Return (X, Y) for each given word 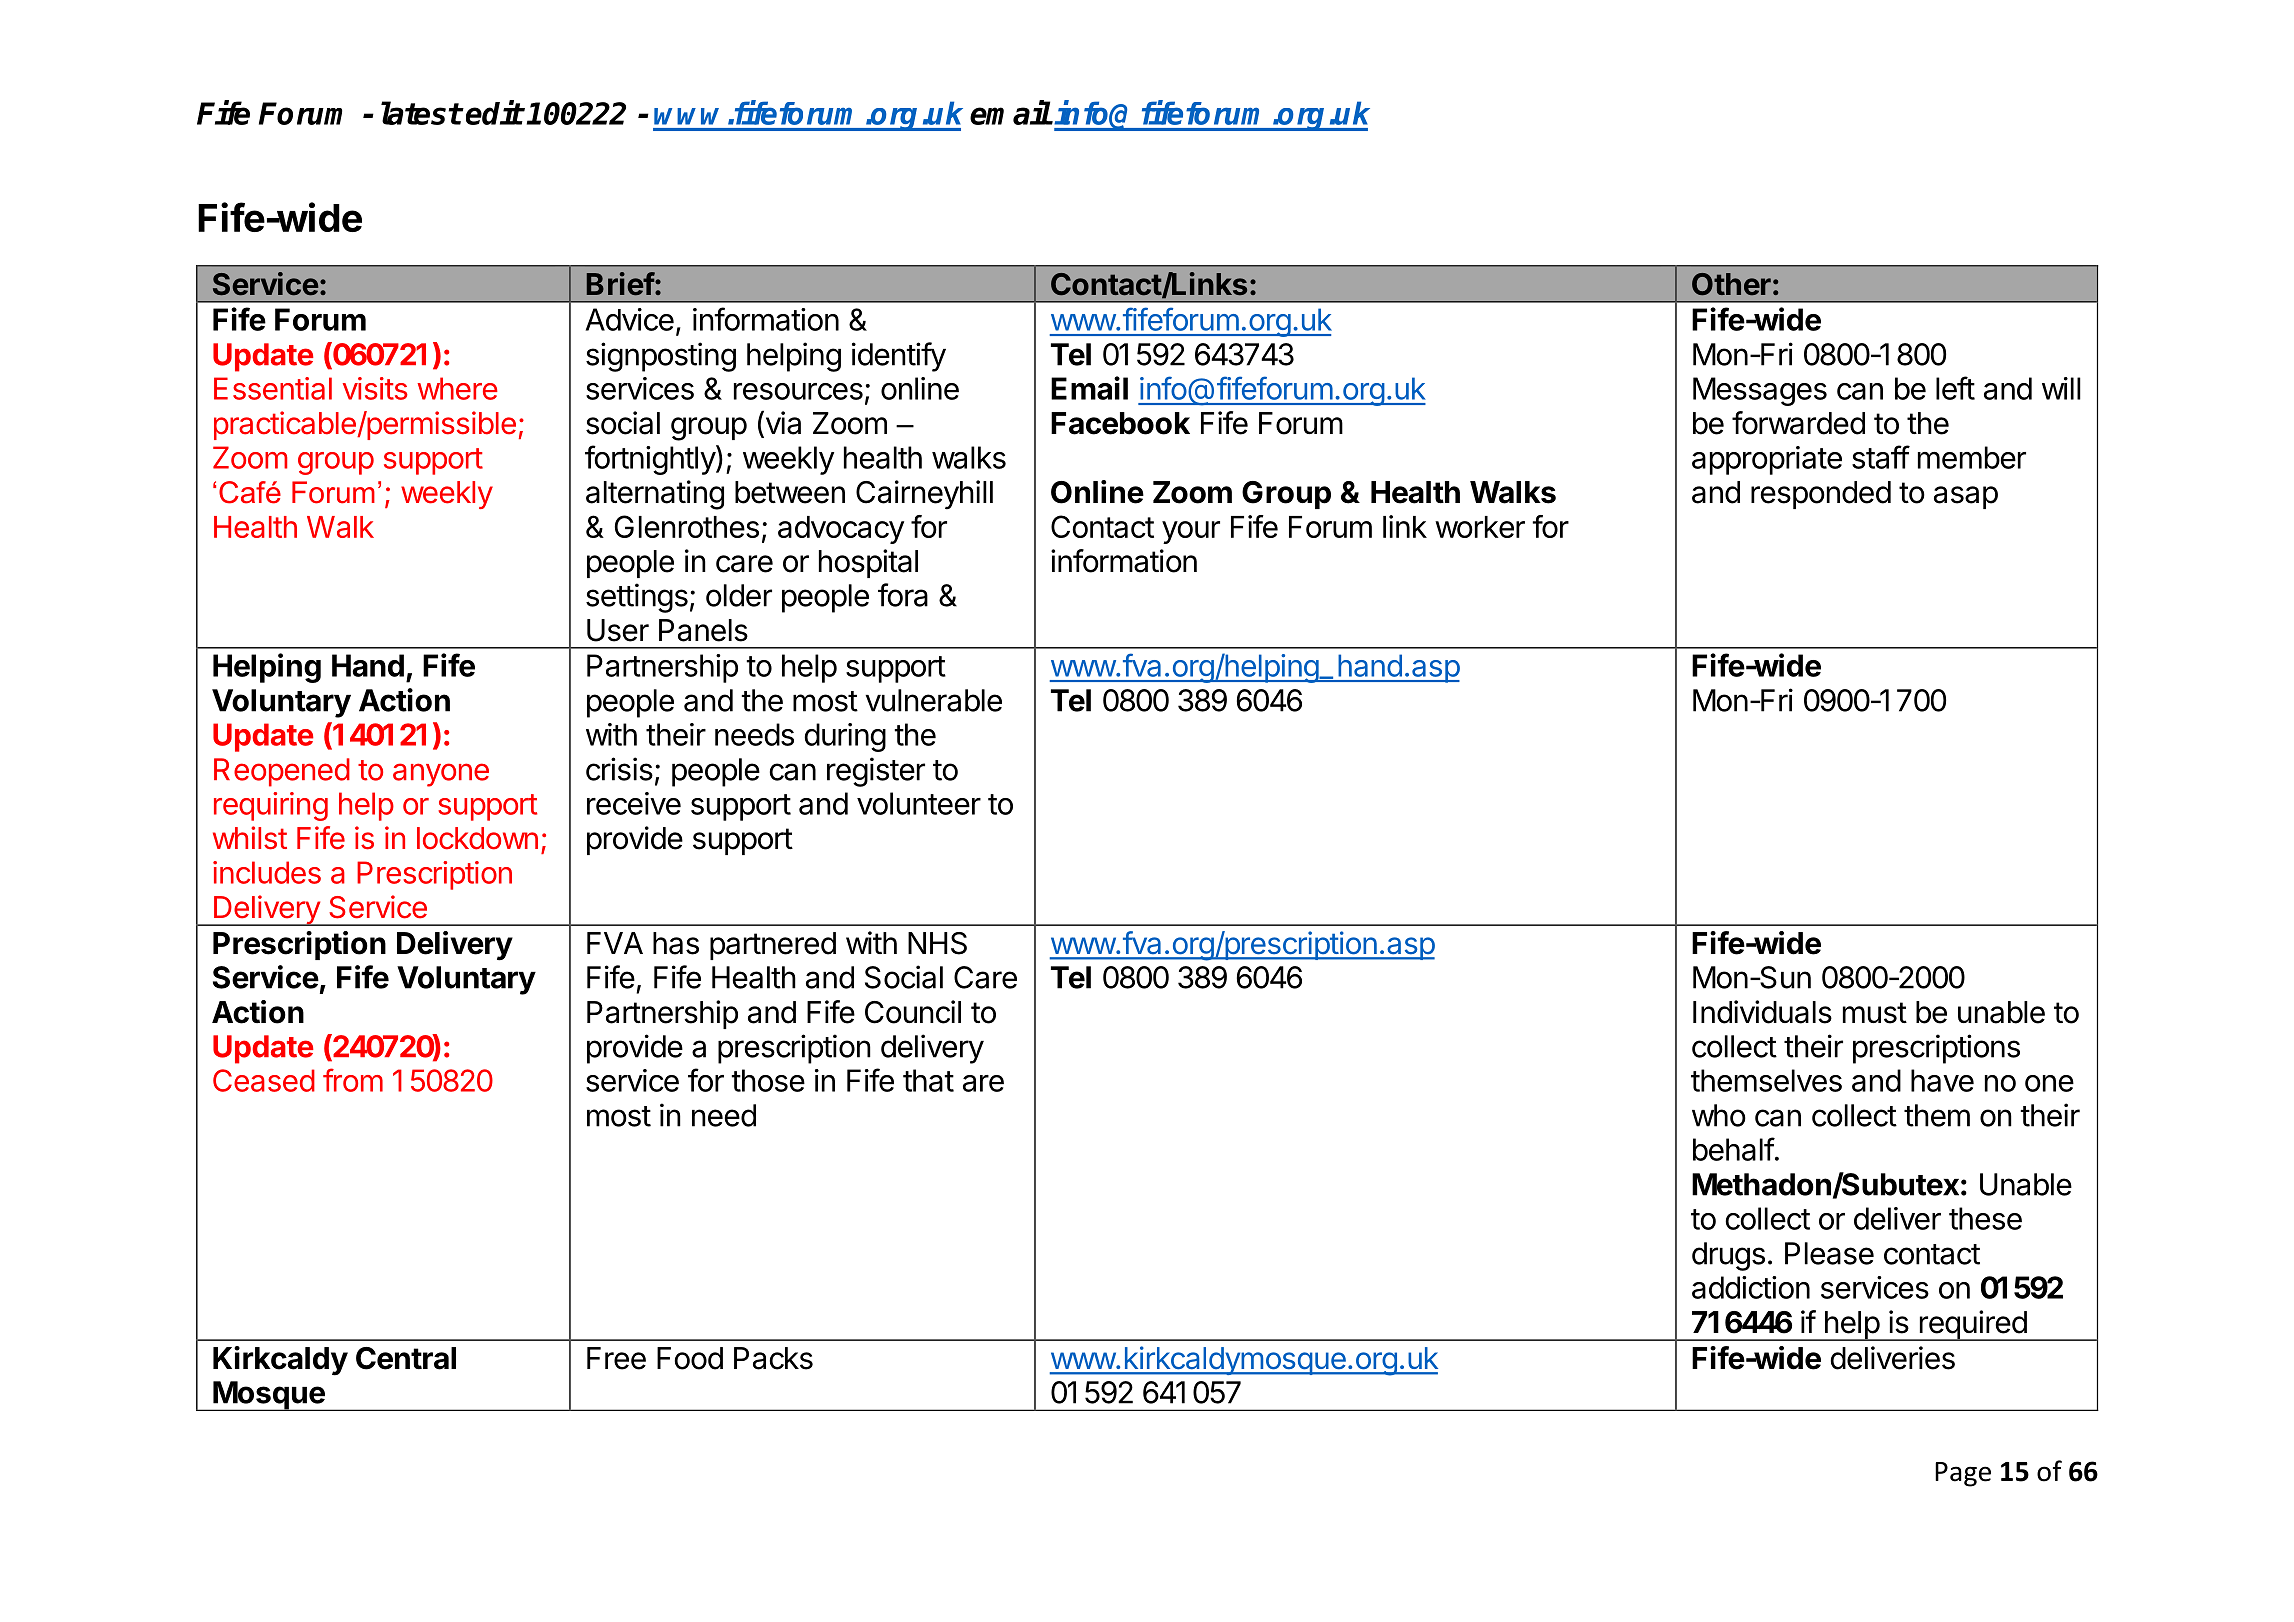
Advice (629, 319)
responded (1821, 495)
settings (637, 598)
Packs (773, 1358)
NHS (937, 943)
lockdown (477, 838)
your (1191, 532)
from (353, 1080)
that (928, 1080)
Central (406, 1358)
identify (899, 357)
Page (1963, 1474)
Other (1731, 284)
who (1719, 1115)
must (1875, 1013)
